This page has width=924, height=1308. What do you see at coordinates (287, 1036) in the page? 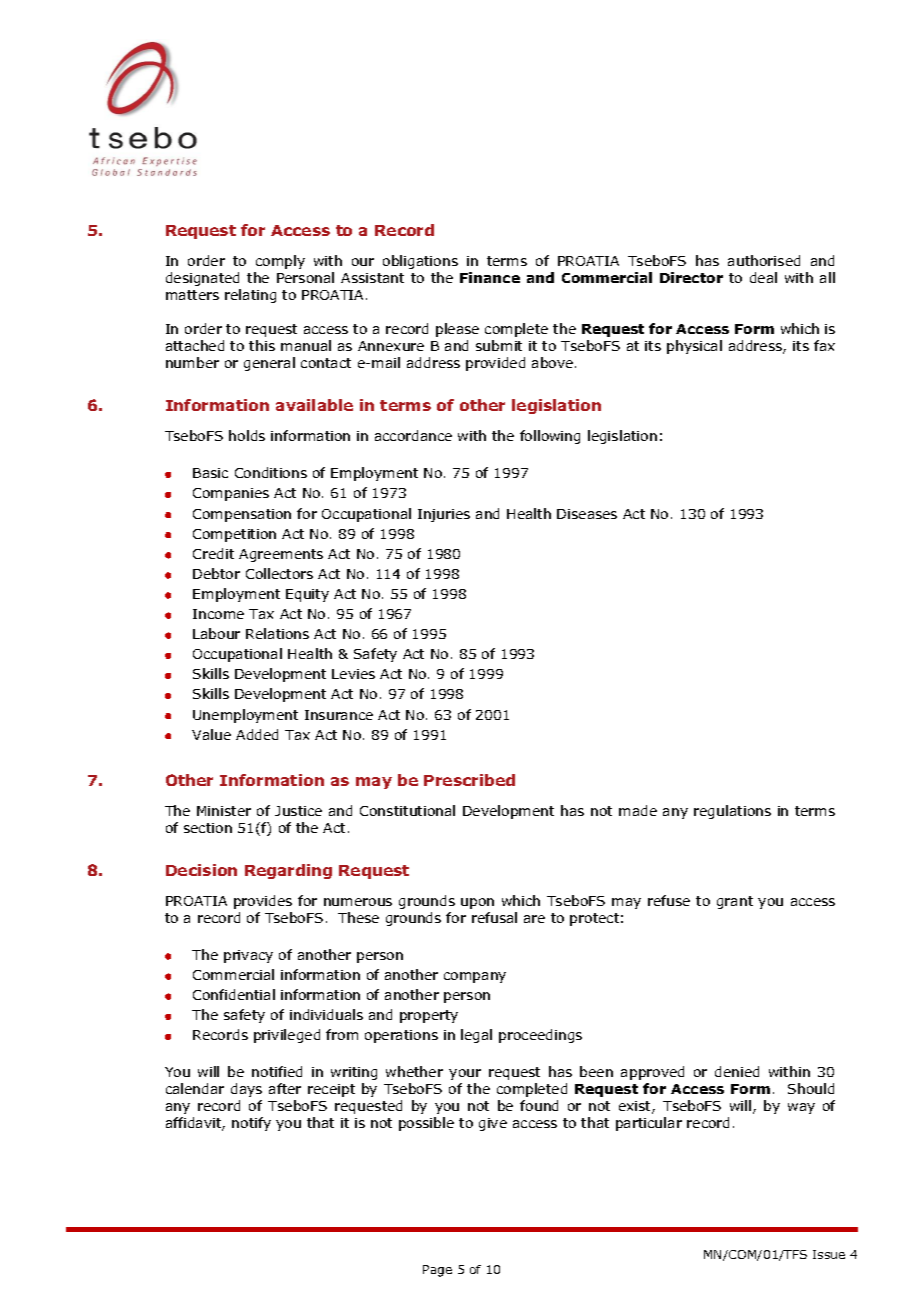
I see `privileged` at bounding box center [287, 1036].
